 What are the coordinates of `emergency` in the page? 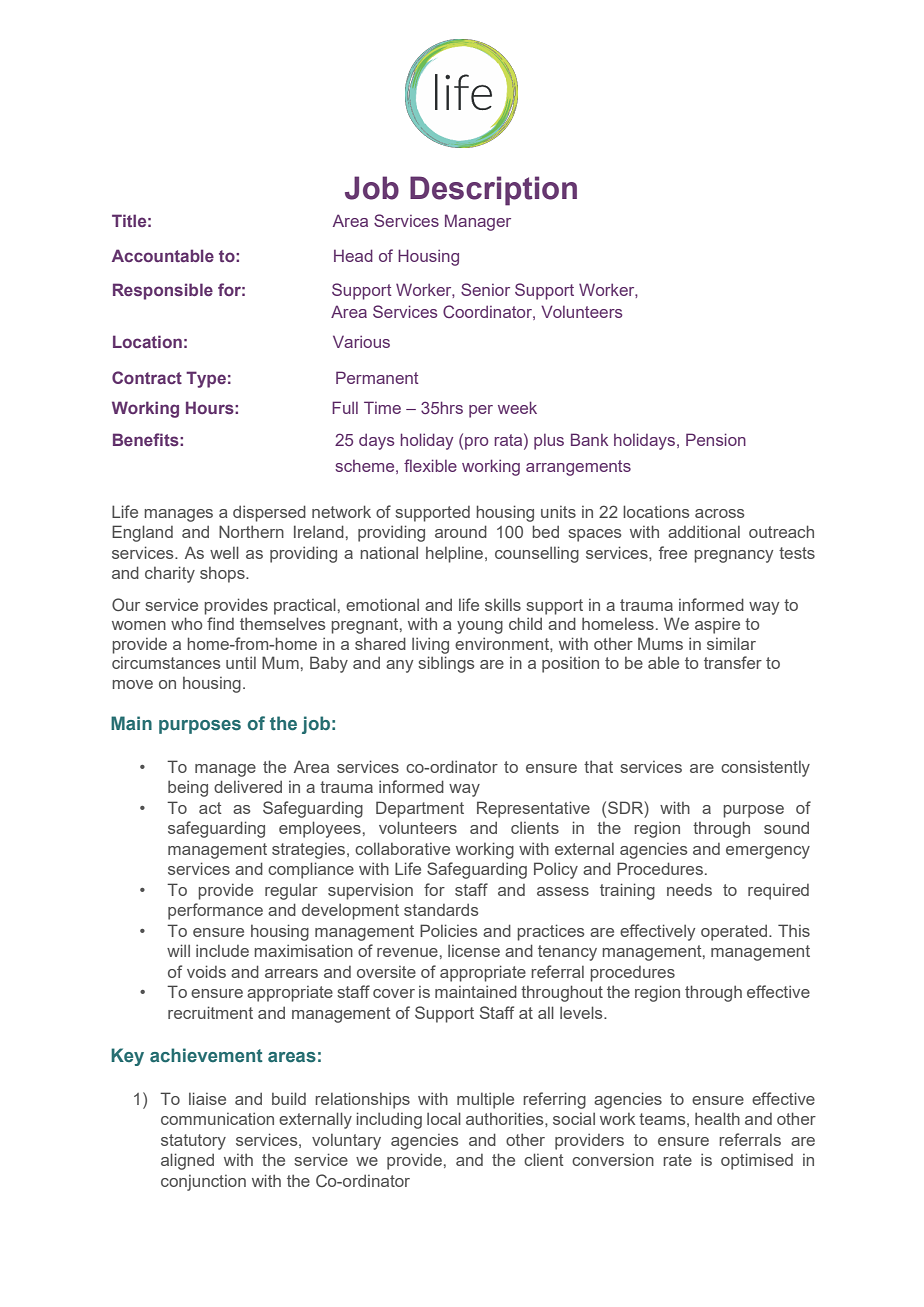 It's located at (768, 852).
